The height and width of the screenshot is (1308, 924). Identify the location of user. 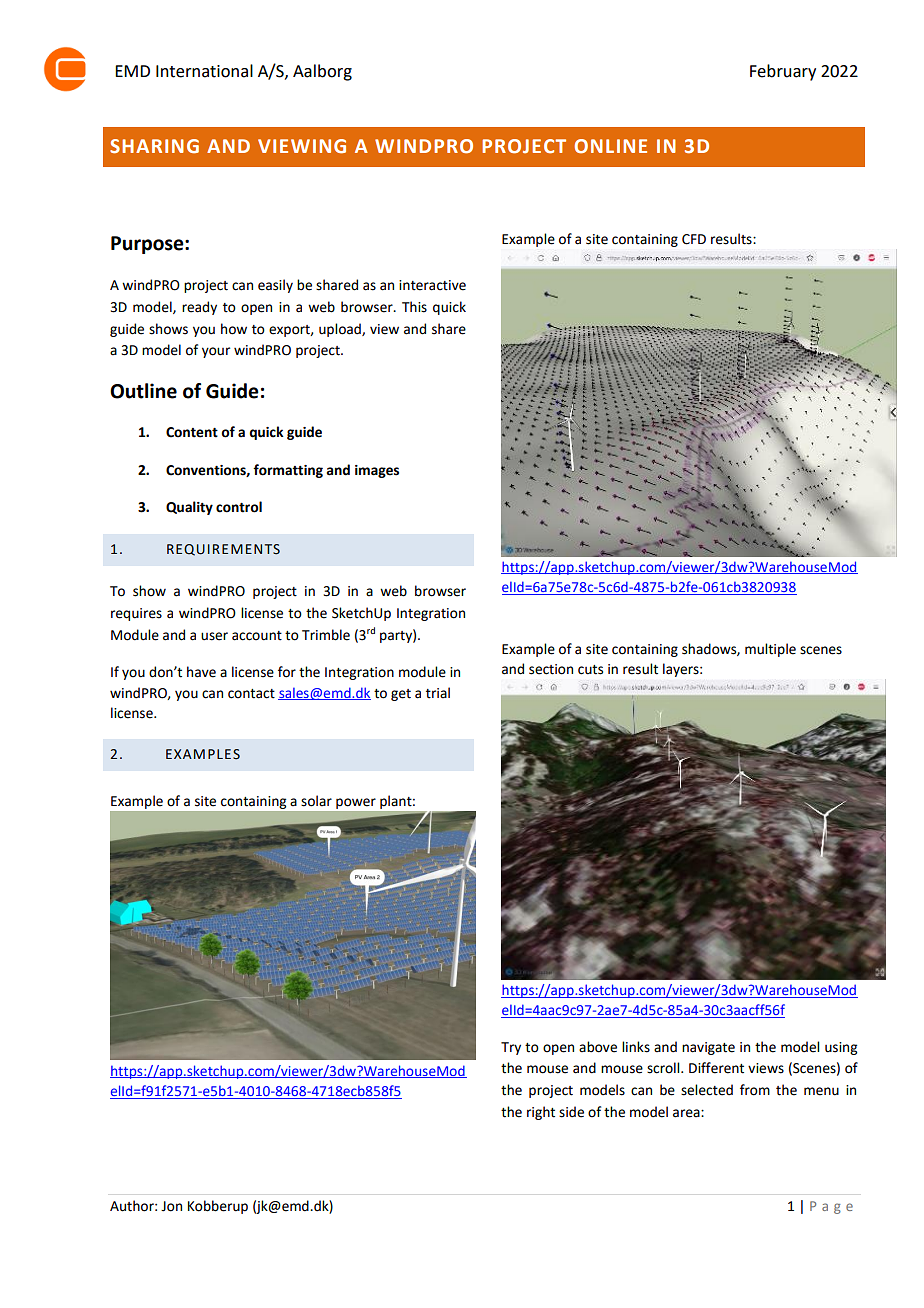
(214, 636).
